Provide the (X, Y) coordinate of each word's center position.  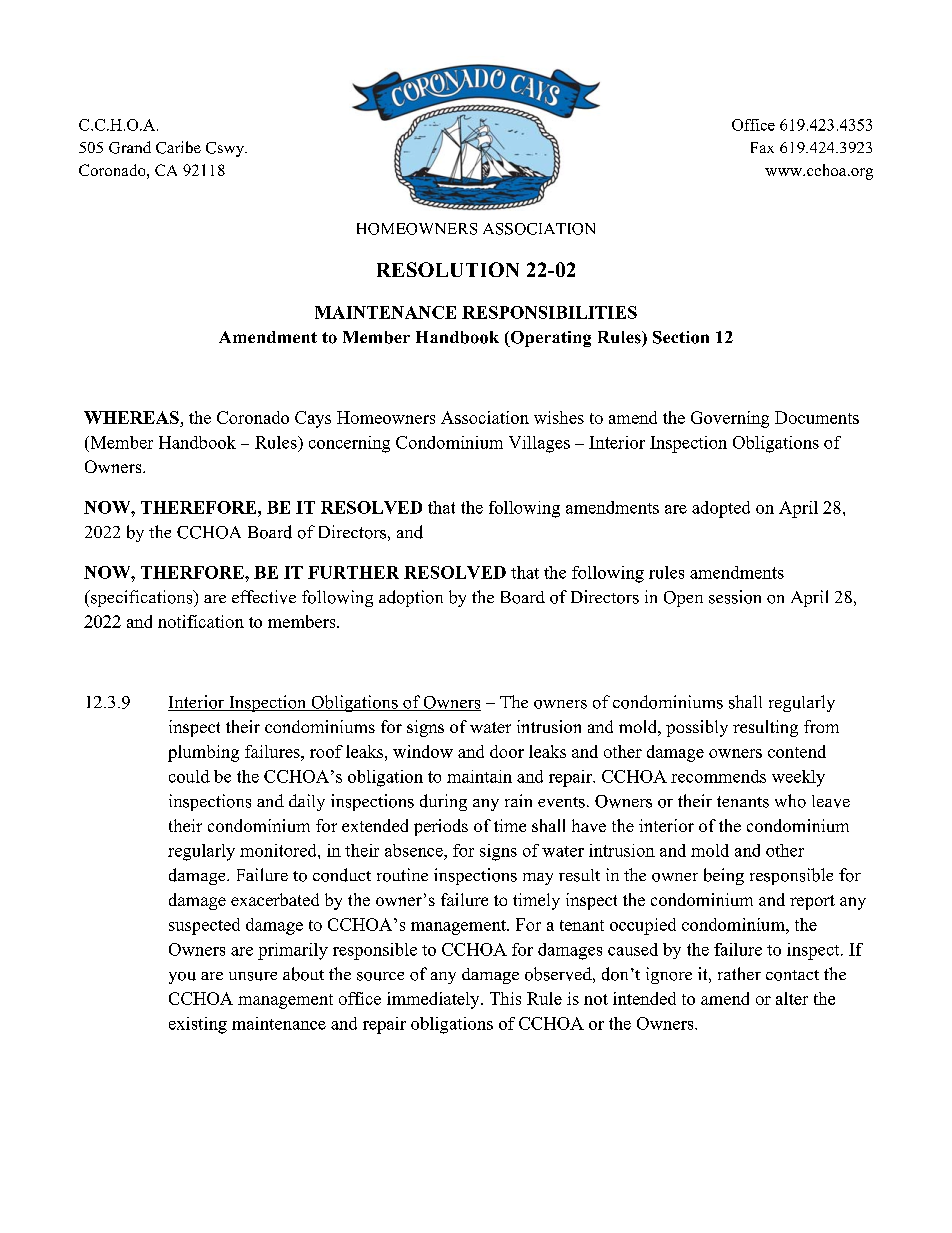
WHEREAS (131, 417)
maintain (479, 776)
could (189, 776)
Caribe (178, 147)
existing (198, 1025)
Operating (549, 339)
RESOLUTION (448, 269)
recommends (718, 776)
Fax (762, 147)
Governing (730, 419)
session (735, 597)
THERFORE (193, 572)
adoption (411, 598)
